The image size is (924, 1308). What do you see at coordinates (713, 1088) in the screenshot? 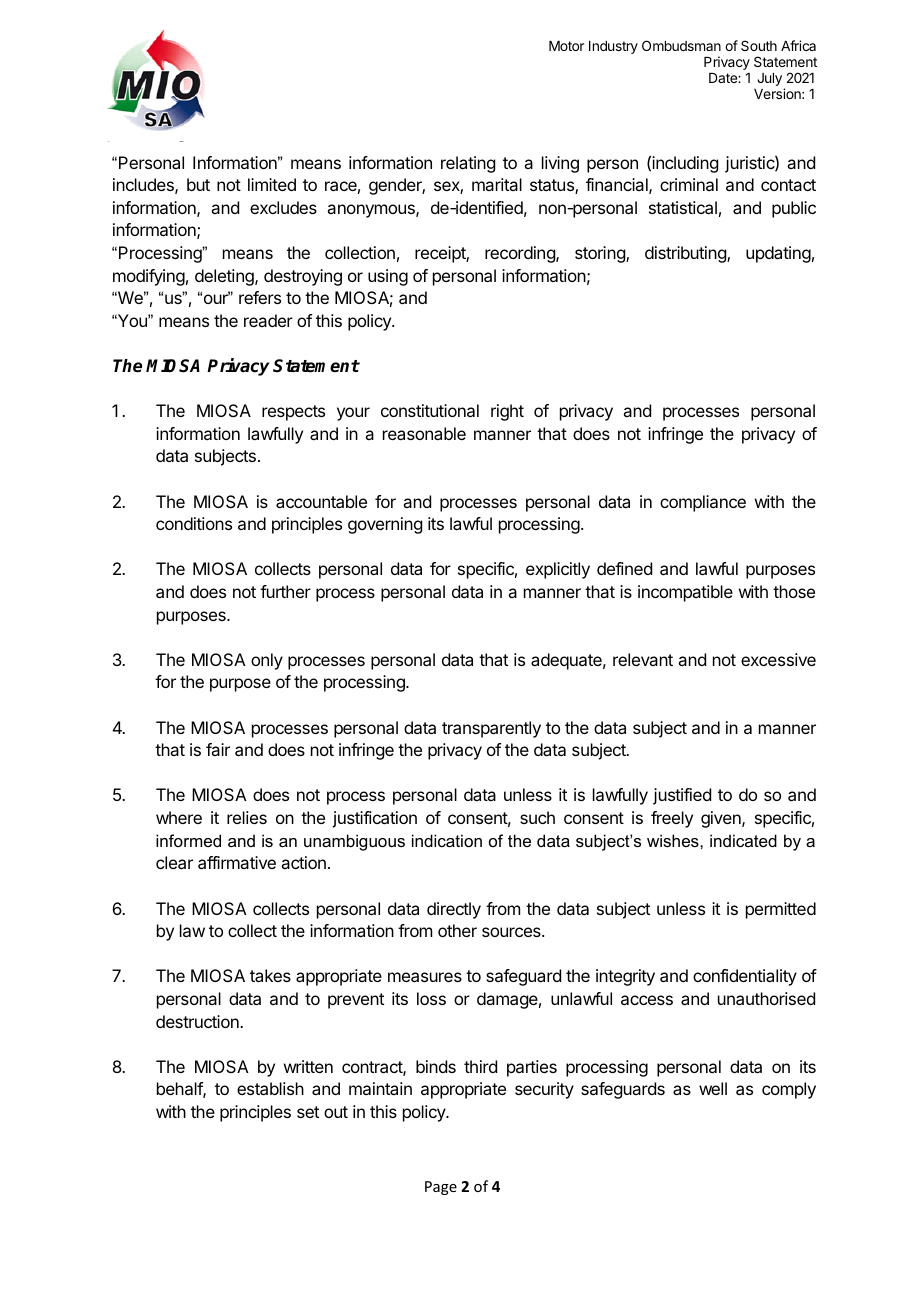
I see `well` at bounding box center [713, 1088].
